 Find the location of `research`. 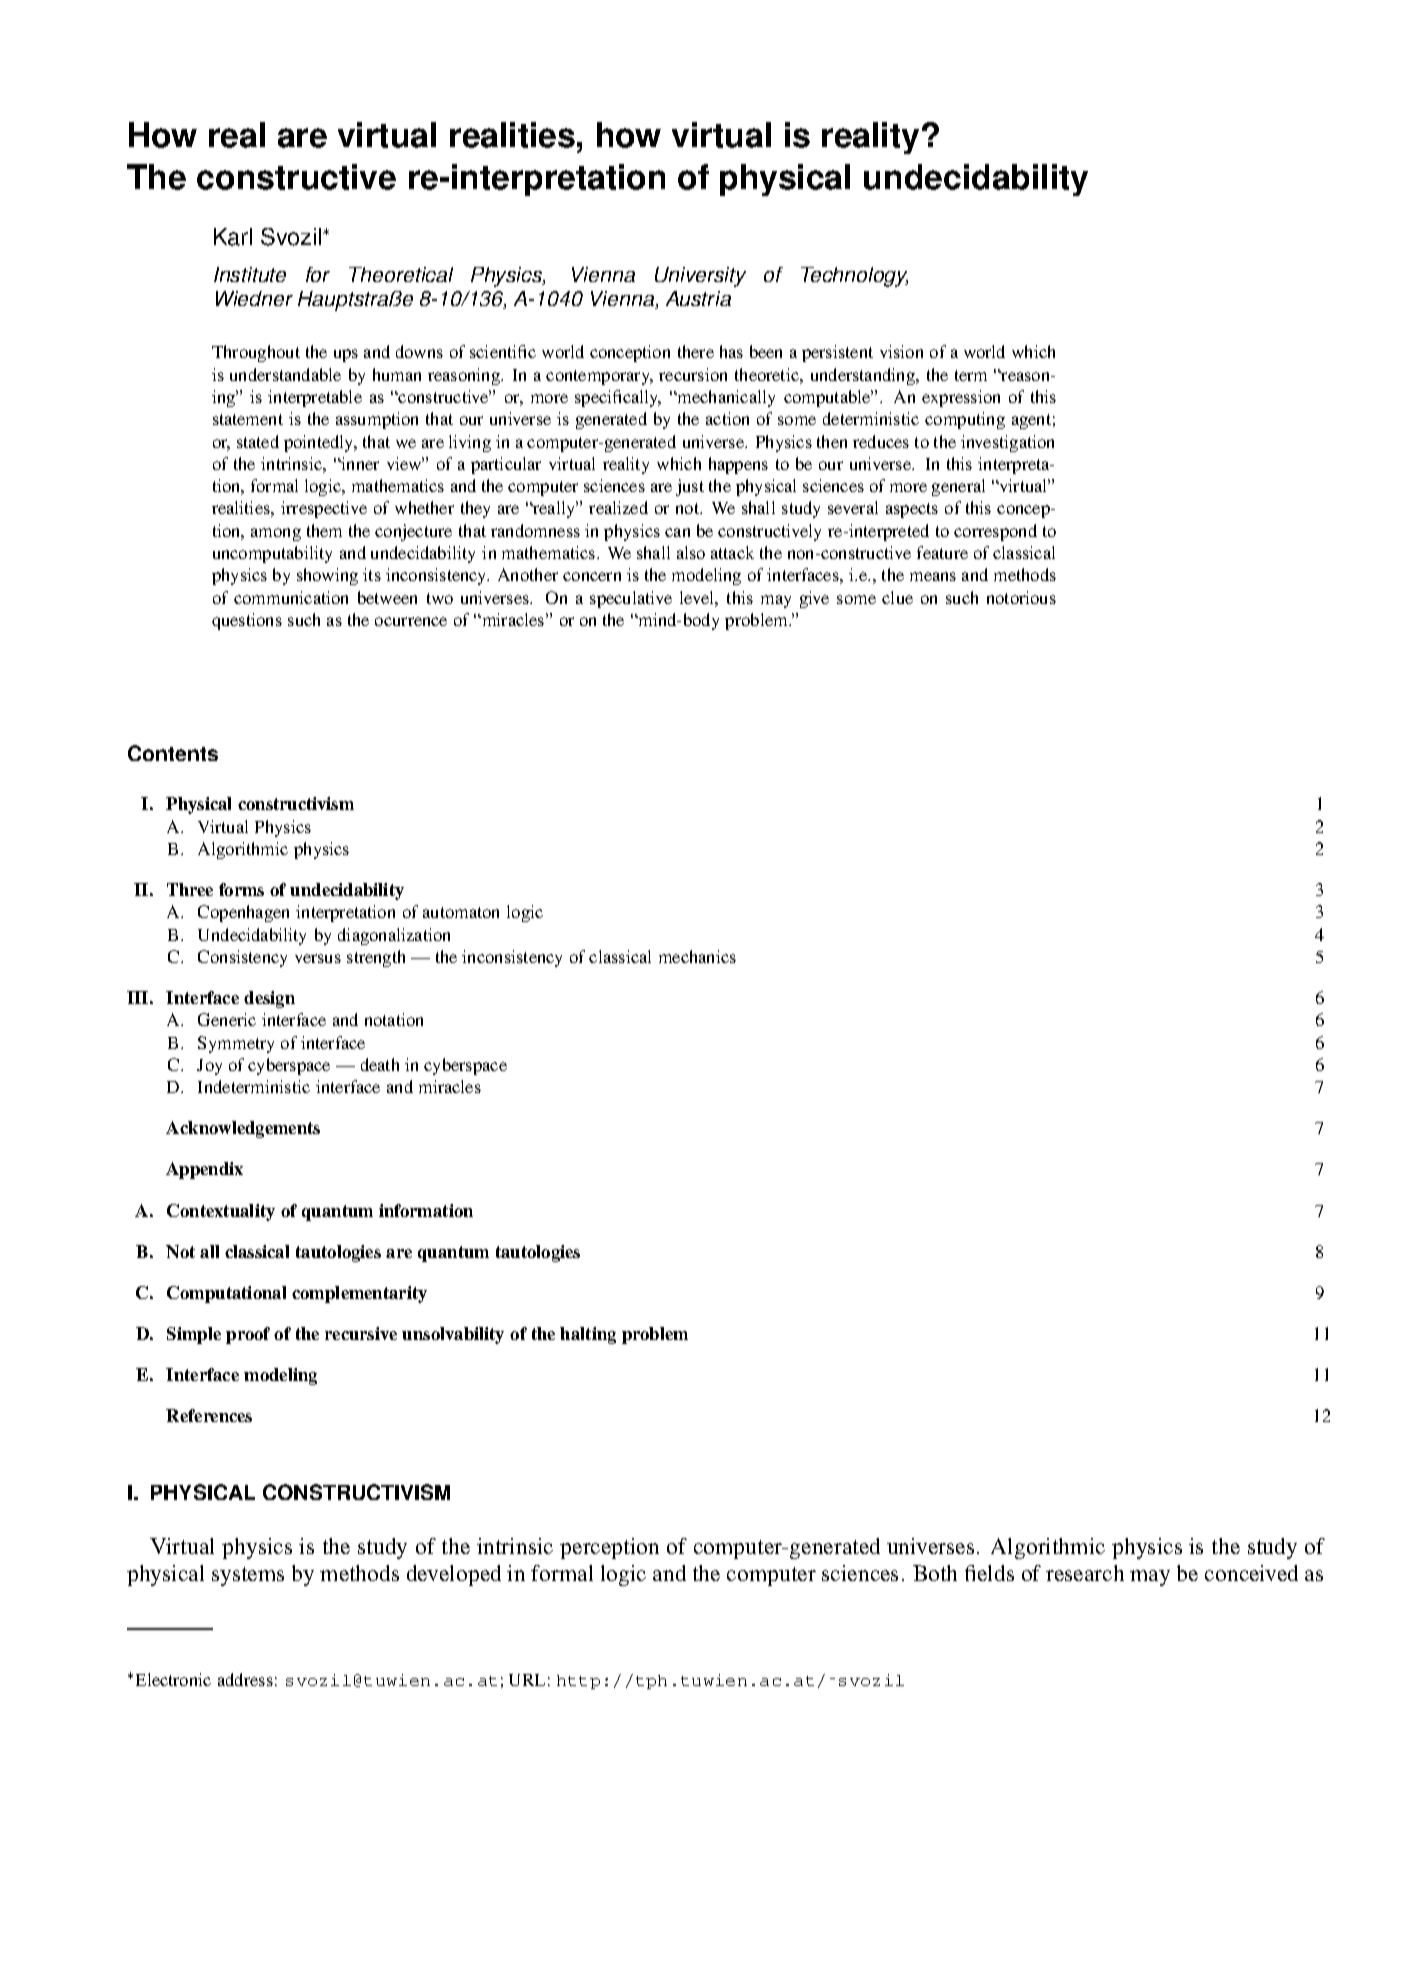

research is located at coordinates (1085, 1573).
